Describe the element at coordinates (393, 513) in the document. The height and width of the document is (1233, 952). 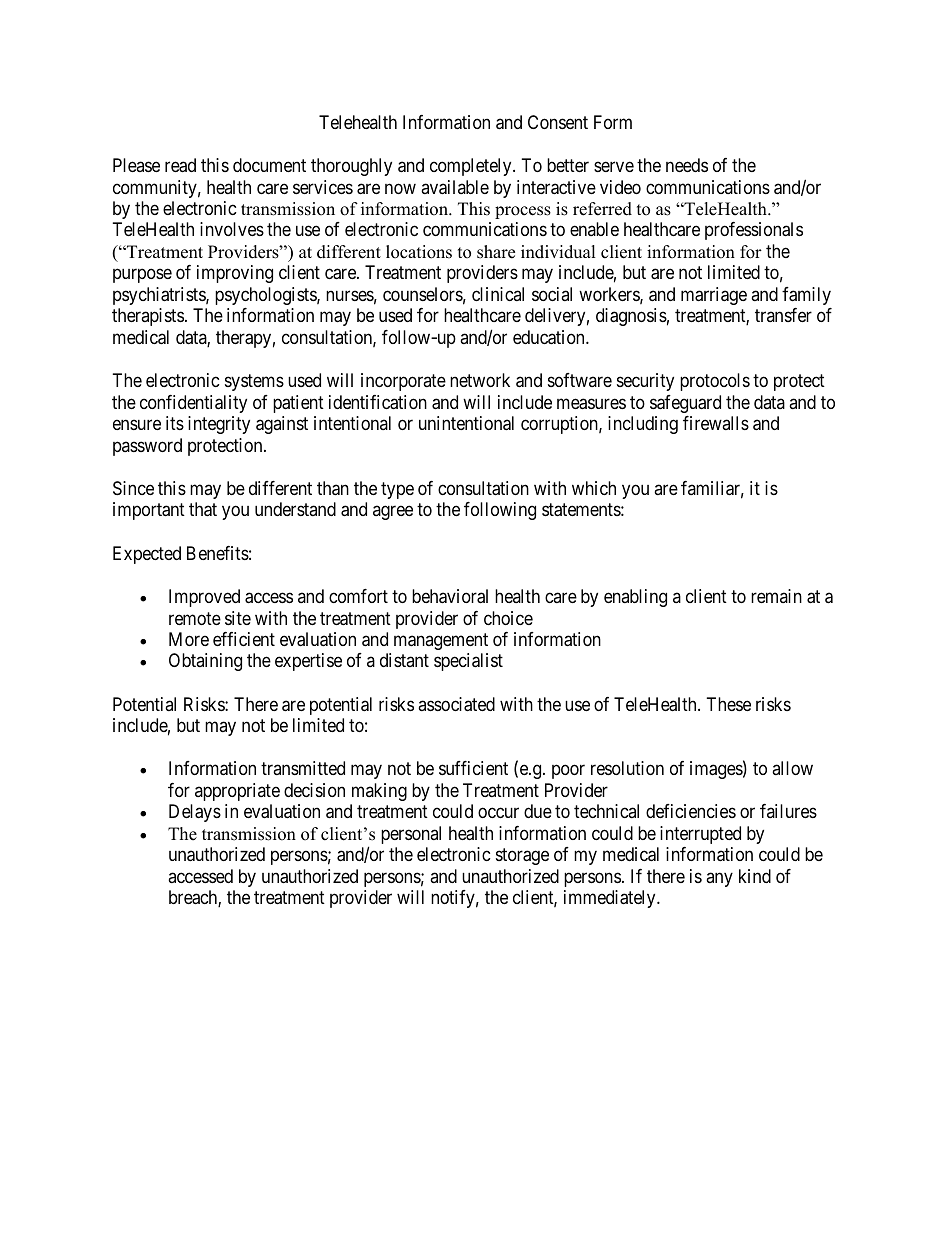
I see `agree` at that location.
